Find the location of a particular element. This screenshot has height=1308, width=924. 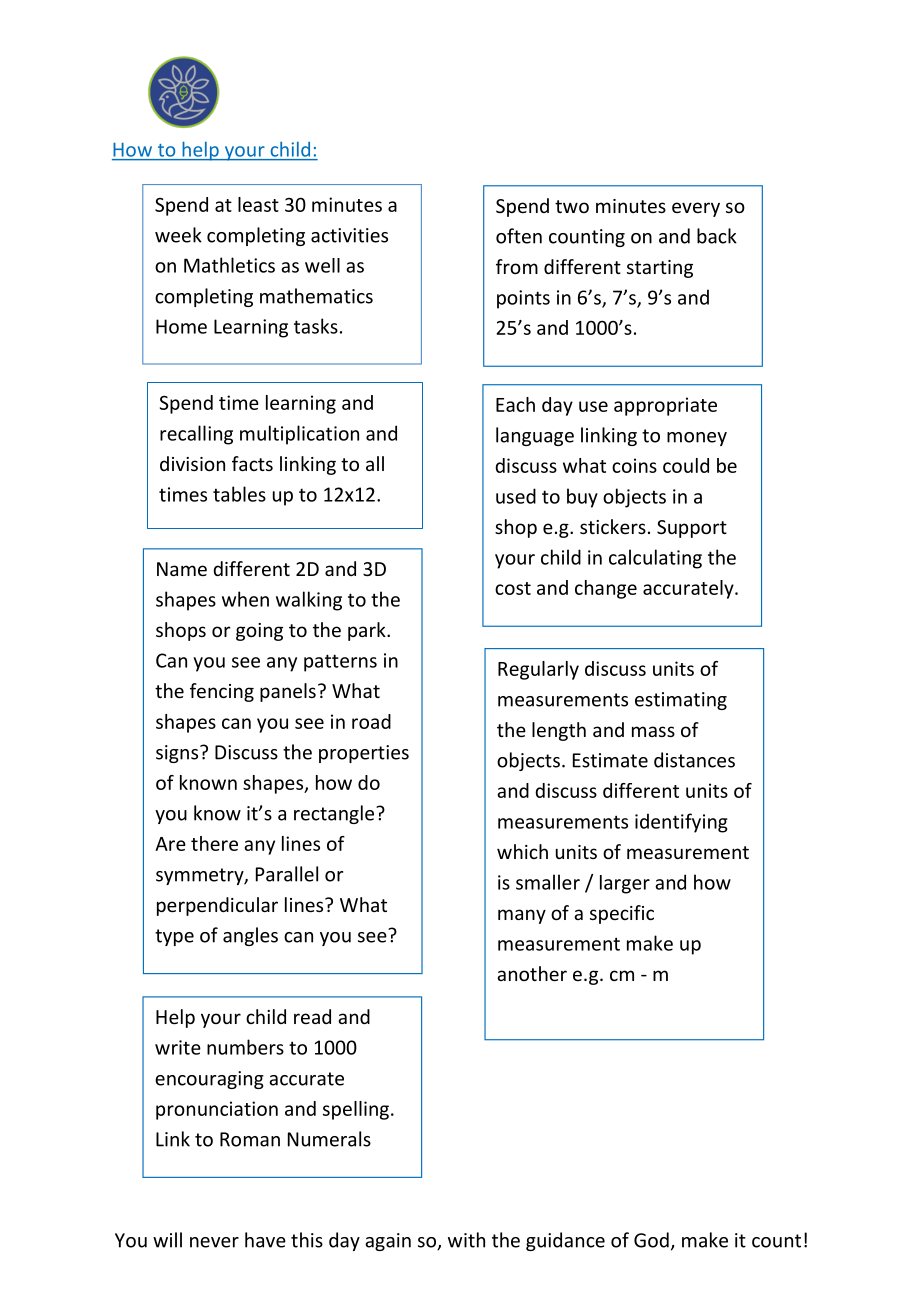

calculating is located at coordinates (655, 559).
